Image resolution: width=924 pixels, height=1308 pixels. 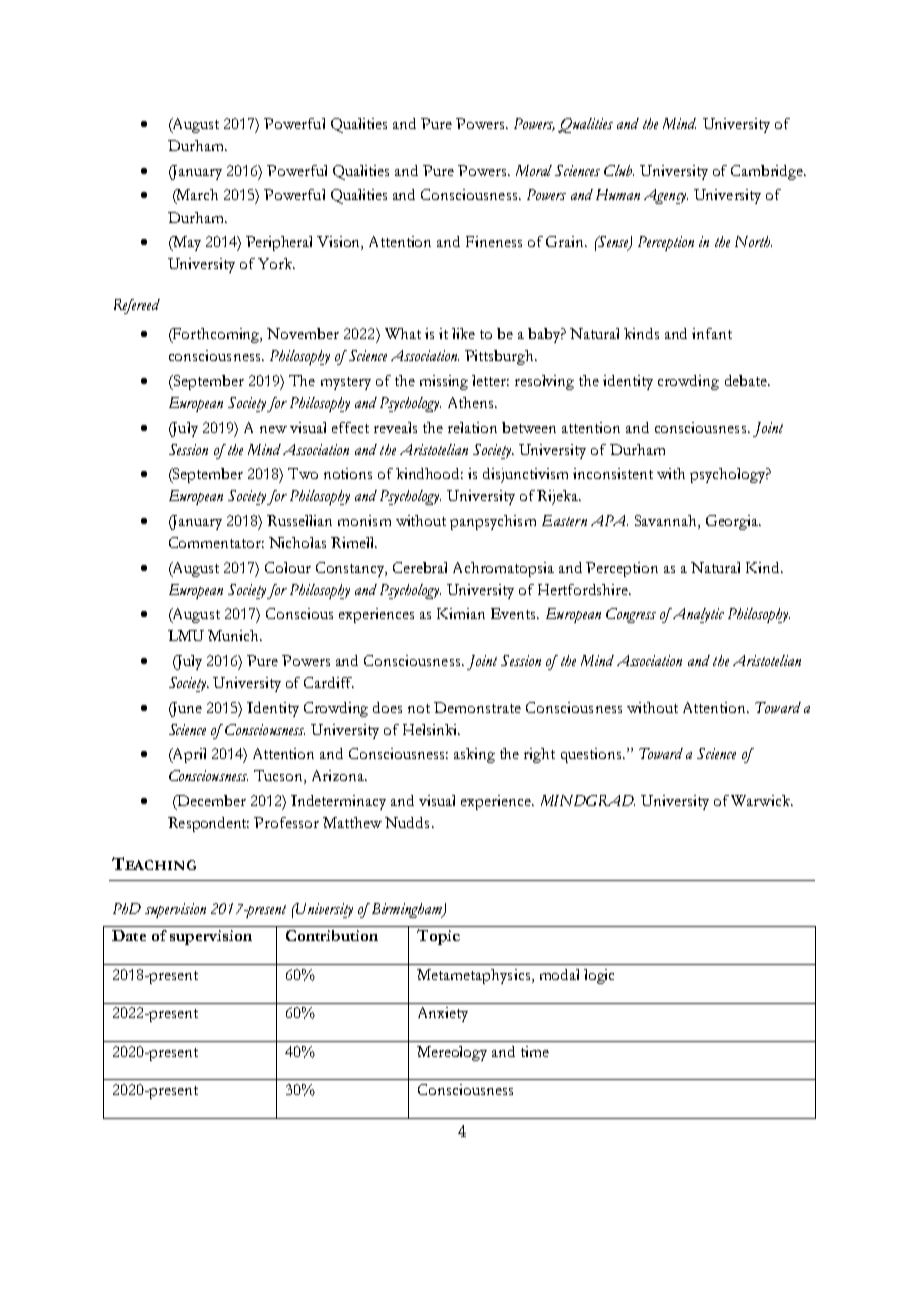 I want to click on Demonstrate, so click(x=477, y=707).
